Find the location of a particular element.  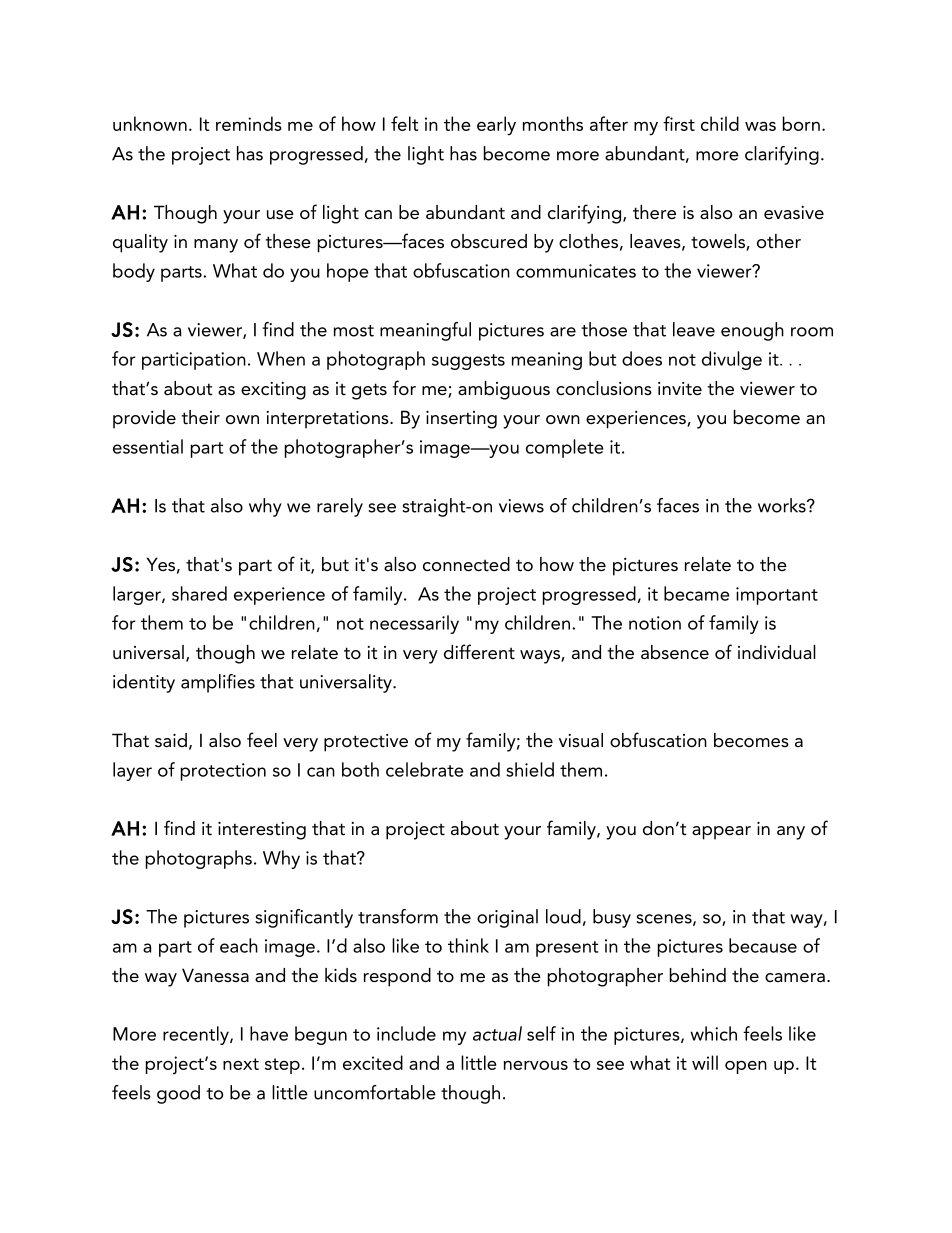

next is located at coordinates (241, 1064).
